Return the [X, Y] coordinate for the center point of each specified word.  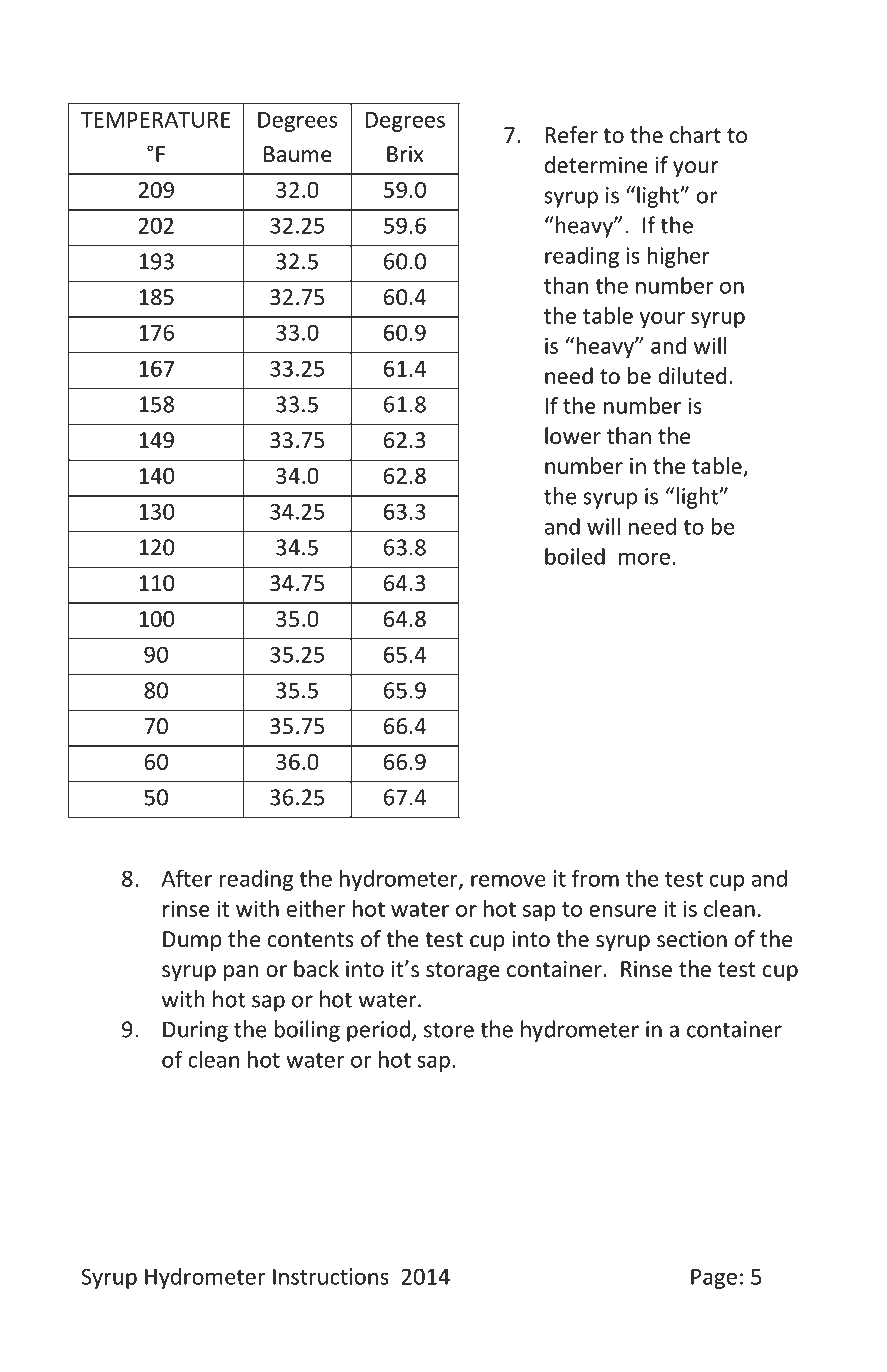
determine [596, 165]
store [449, 1030]
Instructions [331, 1276]
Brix [405, 154]
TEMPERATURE [156, 119]
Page [714, 1279]
